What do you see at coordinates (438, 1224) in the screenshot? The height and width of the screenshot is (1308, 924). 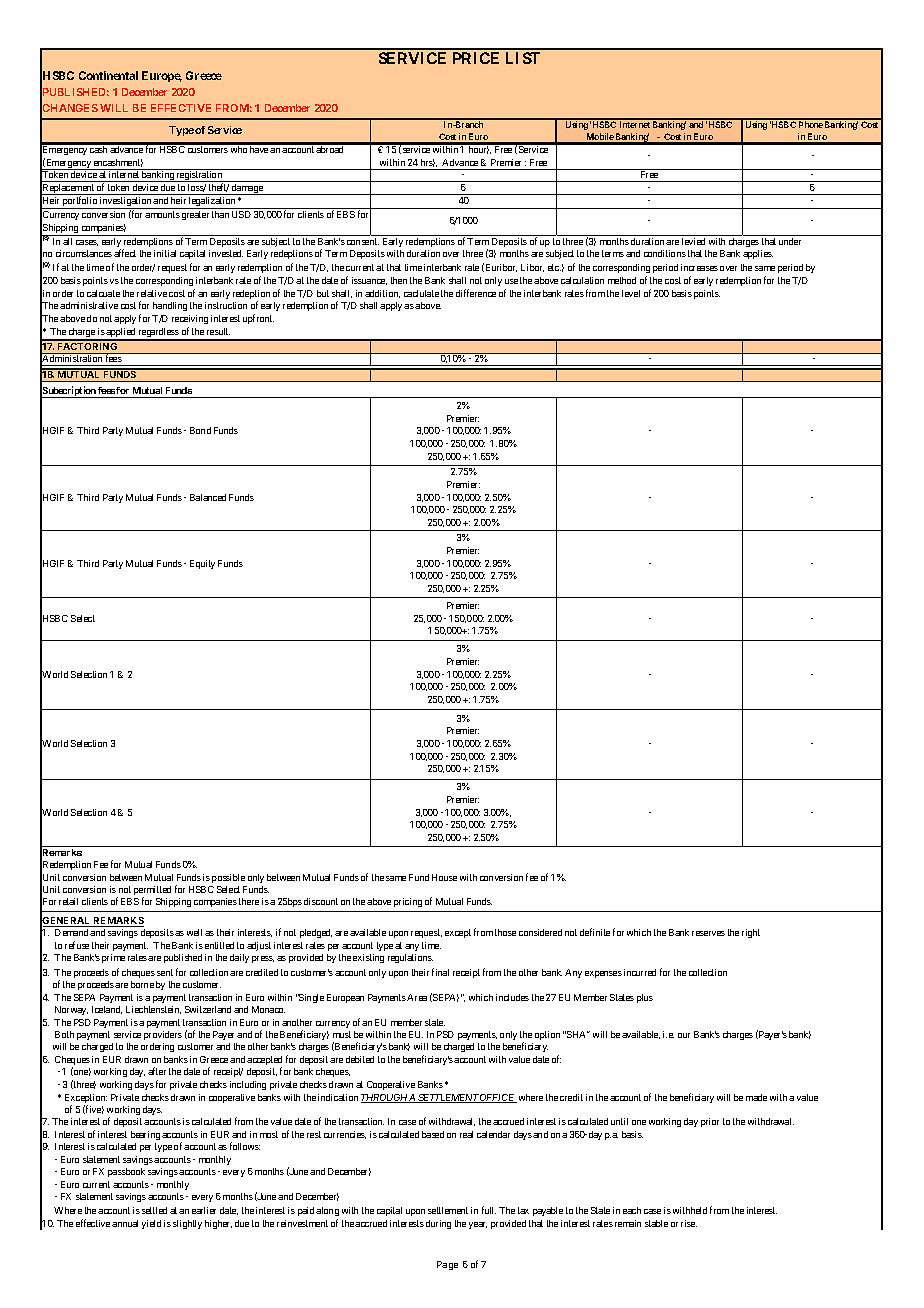 I see `during` at bounding box center [438, 1224].
